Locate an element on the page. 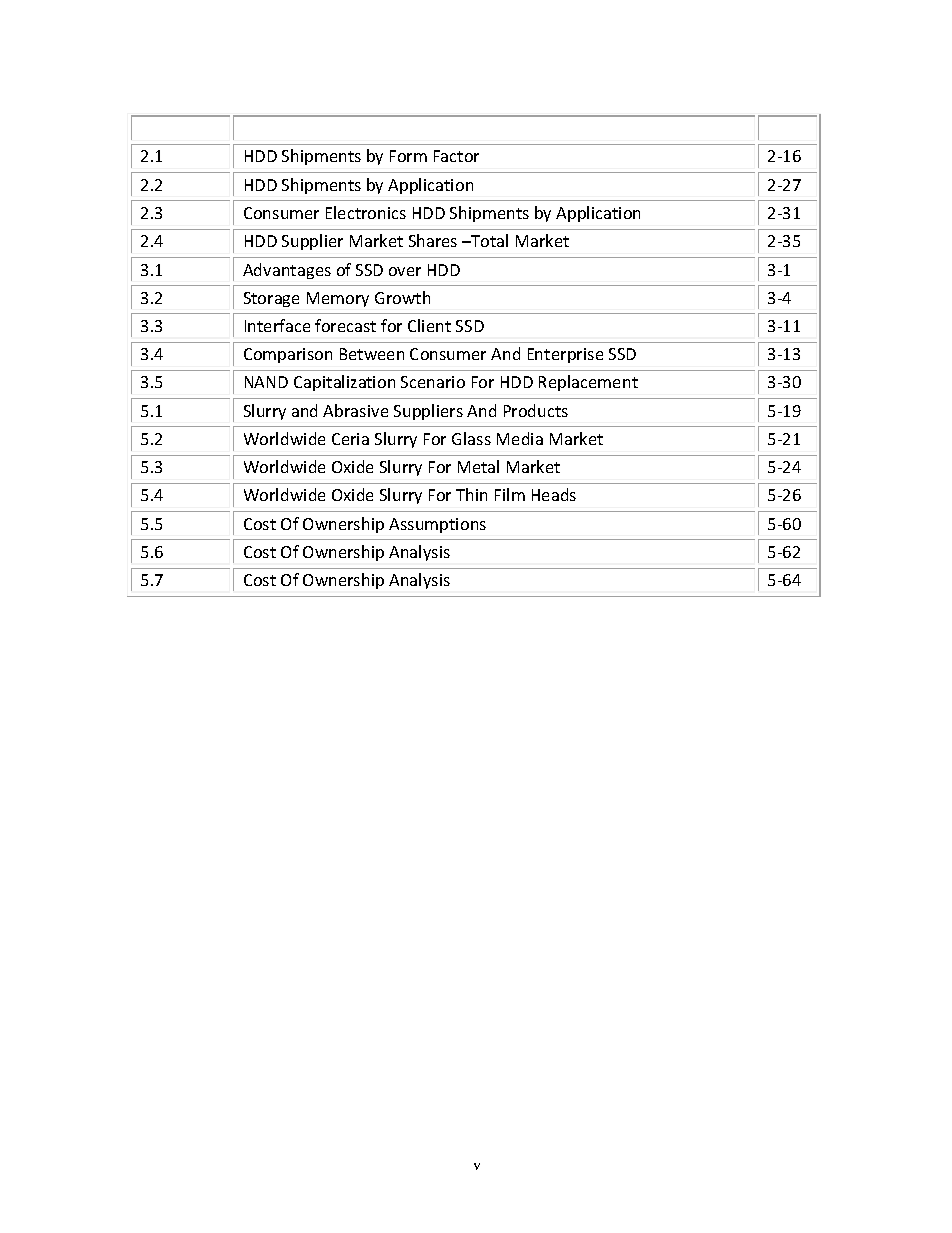 The image size is (952, 1233). Heads is located at coordinates (554, 494).
